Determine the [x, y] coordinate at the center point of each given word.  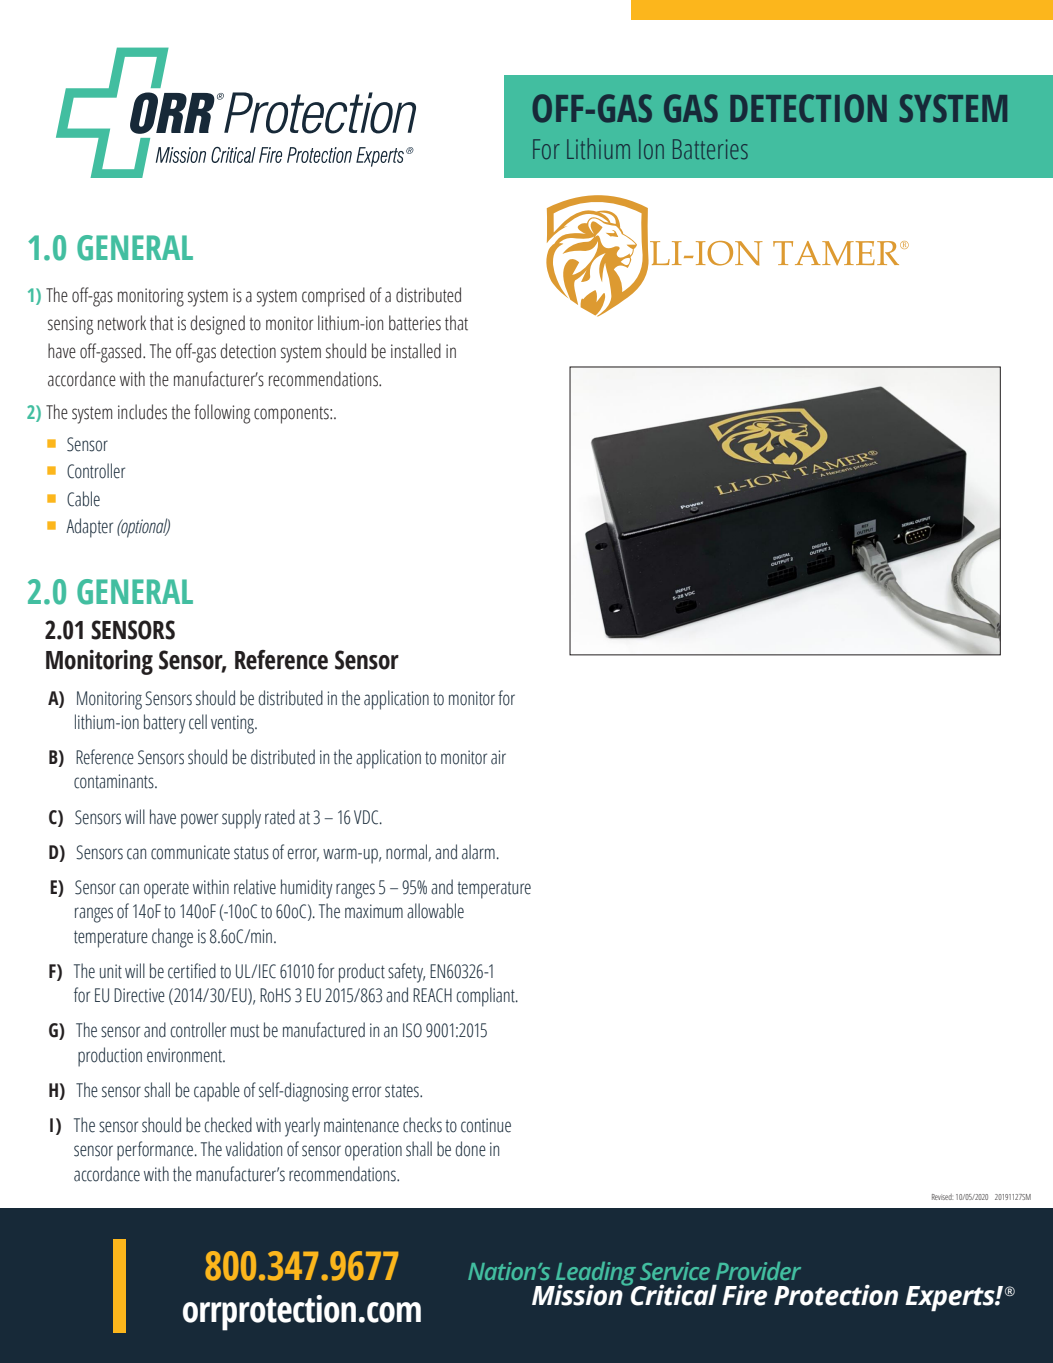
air [498, 757]
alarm [478, 852]
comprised [333, 297]
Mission [578, 1294]
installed [416, 351]
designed [217, 325]
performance [156, 1151]
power [199, 821]
